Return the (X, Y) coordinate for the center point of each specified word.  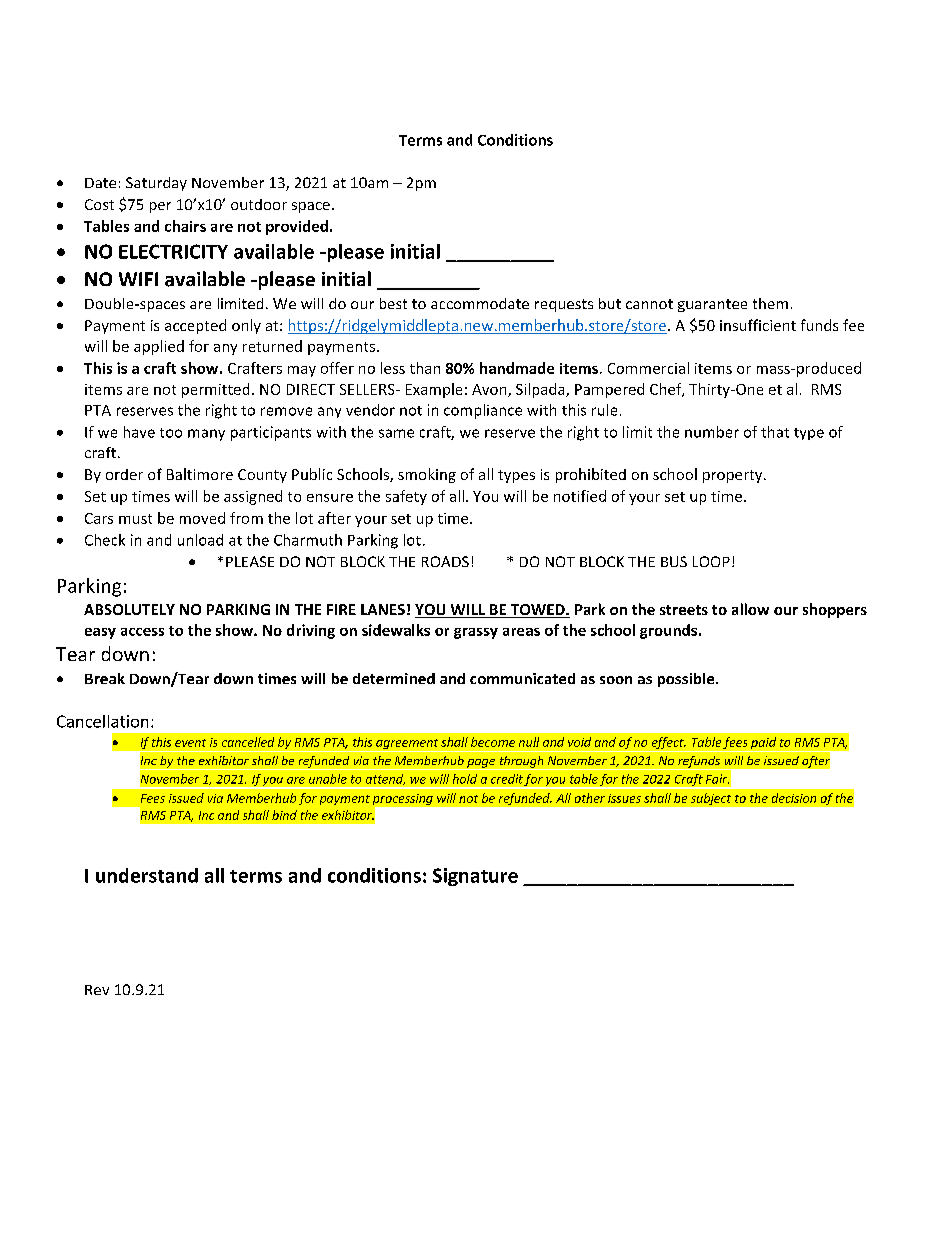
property (734, 476)
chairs (185, 226)
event (190, 743)
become (493, 742)
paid (763, 744)
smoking (427, 475)
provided (297, 227)
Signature (475, 877)
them (770, 303)
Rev (97, 990)
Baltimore (200, 474)
